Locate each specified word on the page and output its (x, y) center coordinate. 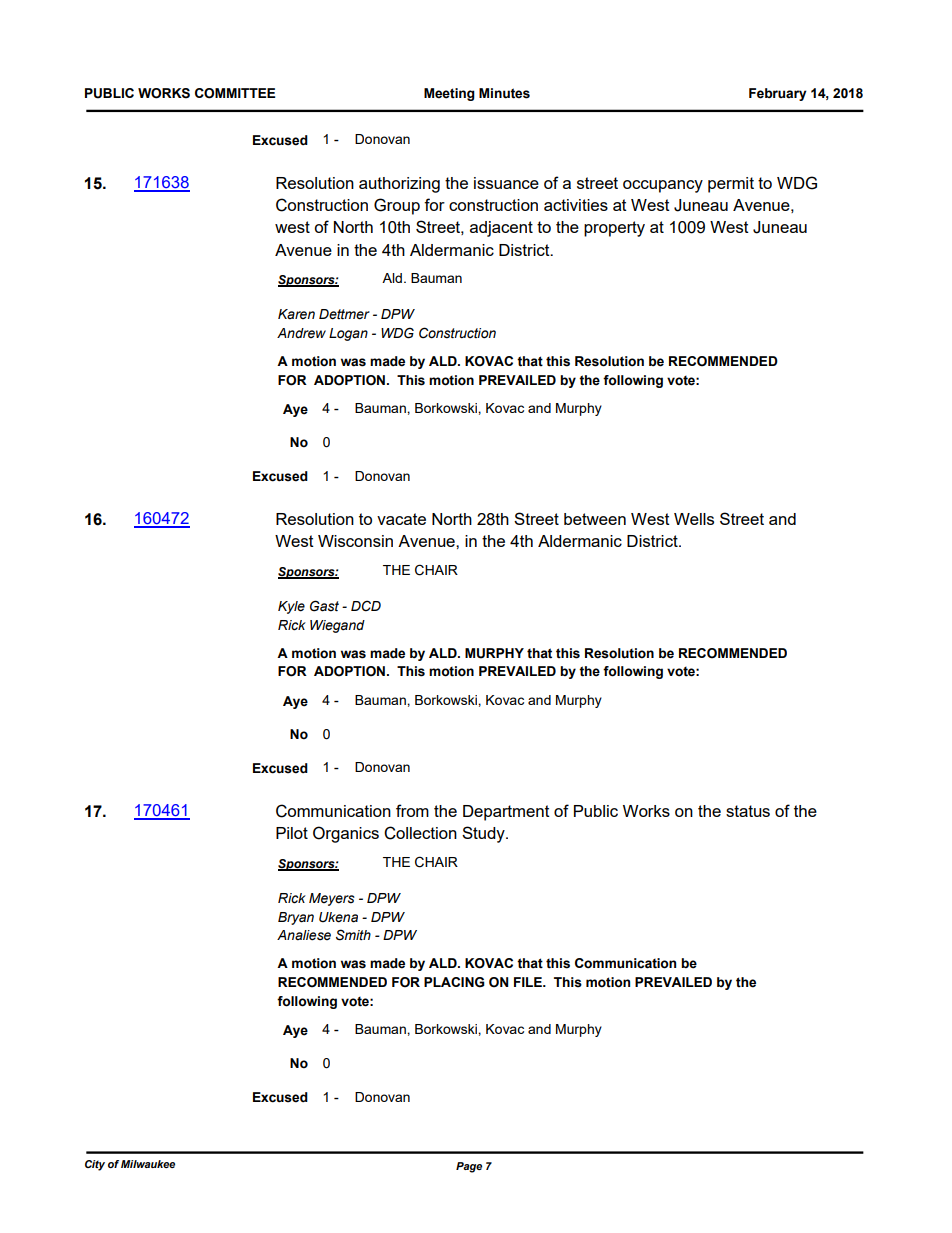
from (412, 810)
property (614, 229)
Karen (296, 314)
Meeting (449, 94)
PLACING (454, 982)
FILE (529, 982)
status (748, 811)
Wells (694, 519)
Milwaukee (148, 1164)
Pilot (292, 833)
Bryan (296, 918)
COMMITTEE (235, 93)
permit (731, 185)
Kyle (291, 607)
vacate (401, 519)
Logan (348, 334)
